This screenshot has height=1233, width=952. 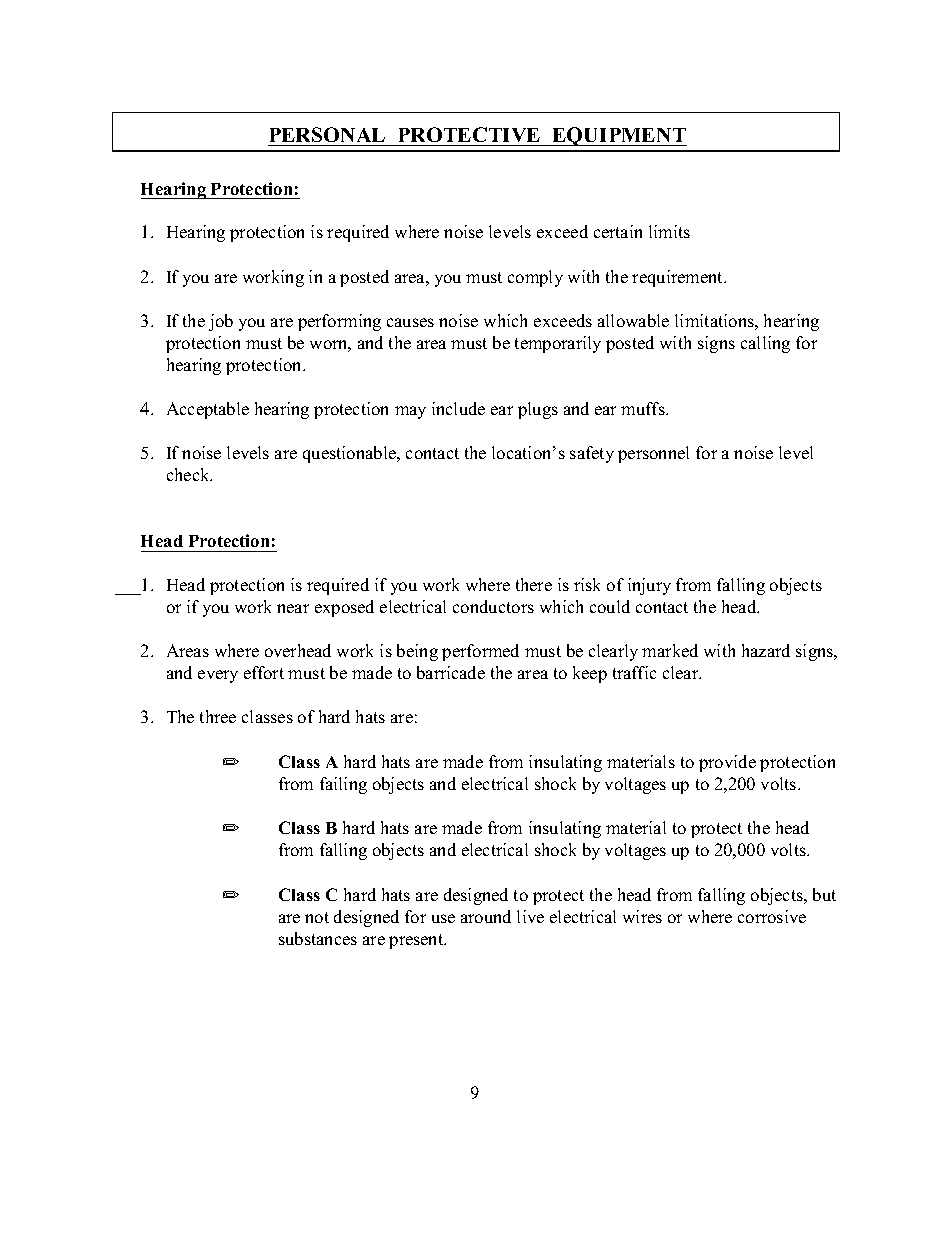 What do you see at coordinates (451, 672) in the screenshot?
I see `barricade` at bounding box center [451, 672].
